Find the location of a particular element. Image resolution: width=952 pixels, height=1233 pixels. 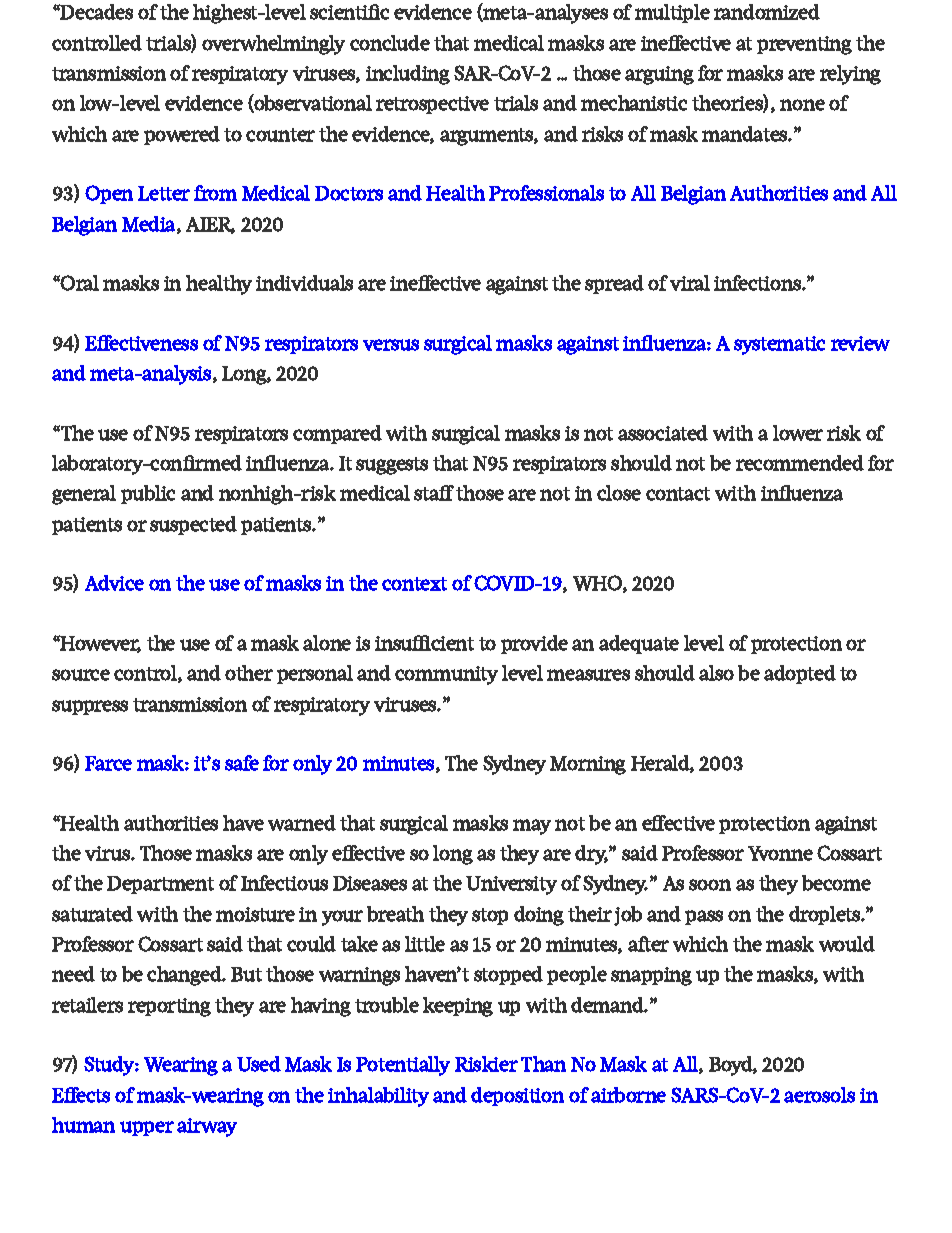

adopted is located at coordinates (800, 674).
